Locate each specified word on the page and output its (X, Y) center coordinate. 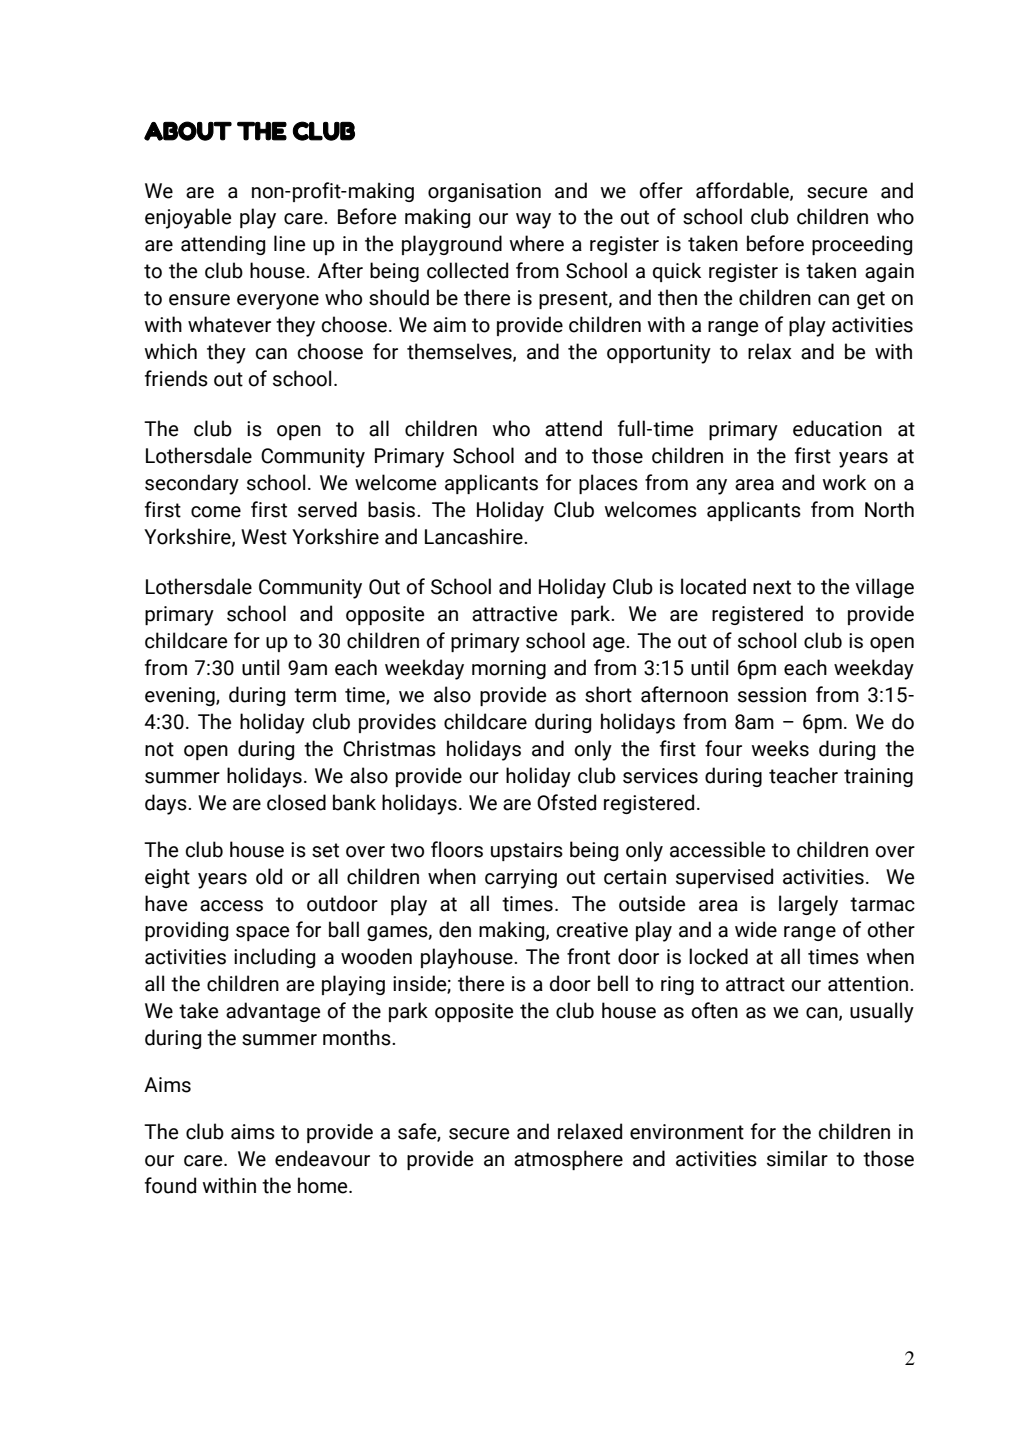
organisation (484, 192)
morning (509, 669)
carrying (521, 879)
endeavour (322, 1158)
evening (181, 696)
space (262, 933)
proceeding (862, 245)
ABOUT (188, 131)
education (837, 428)
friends (176, 378)
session (772, 695)
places (608, 484)
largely (808, 905)
